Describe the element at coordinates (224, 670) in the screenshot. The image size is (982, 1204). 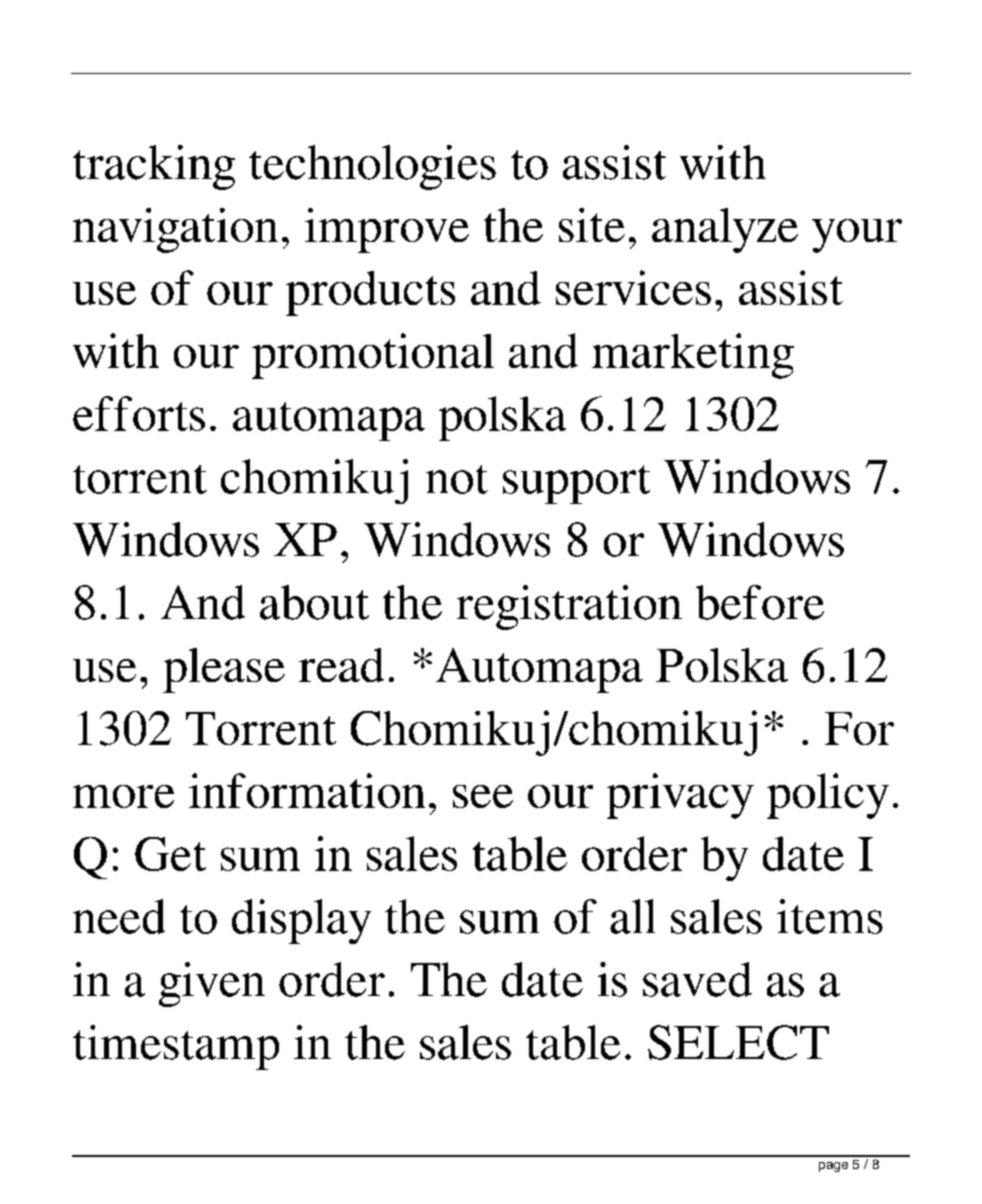
I see `please` at that location.
